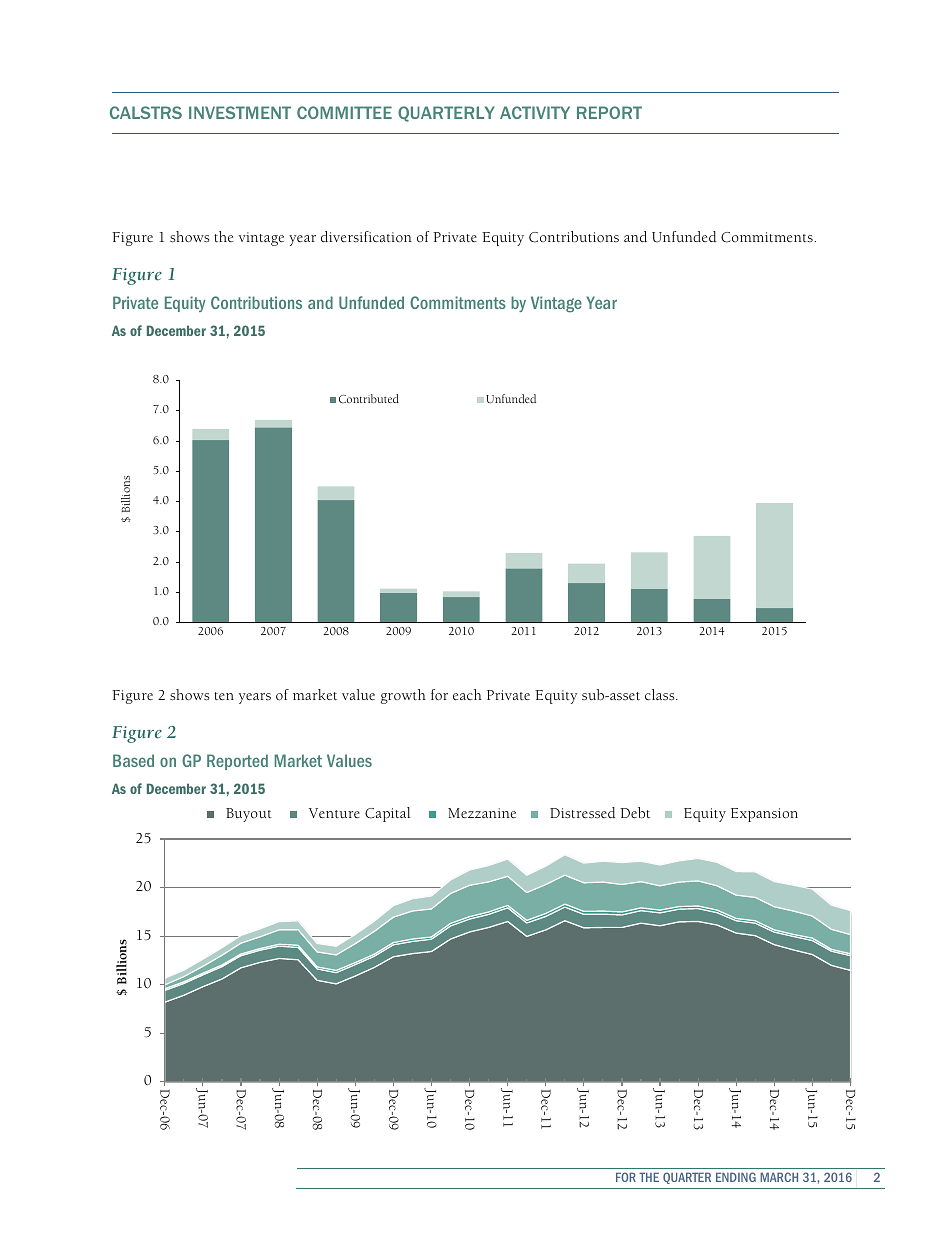 This screenshot has width=952, height=1233. What do you see at coordinates (736, 1177) in the screenshot?
I see `ENDING` at bounding box center [736, 1177].
